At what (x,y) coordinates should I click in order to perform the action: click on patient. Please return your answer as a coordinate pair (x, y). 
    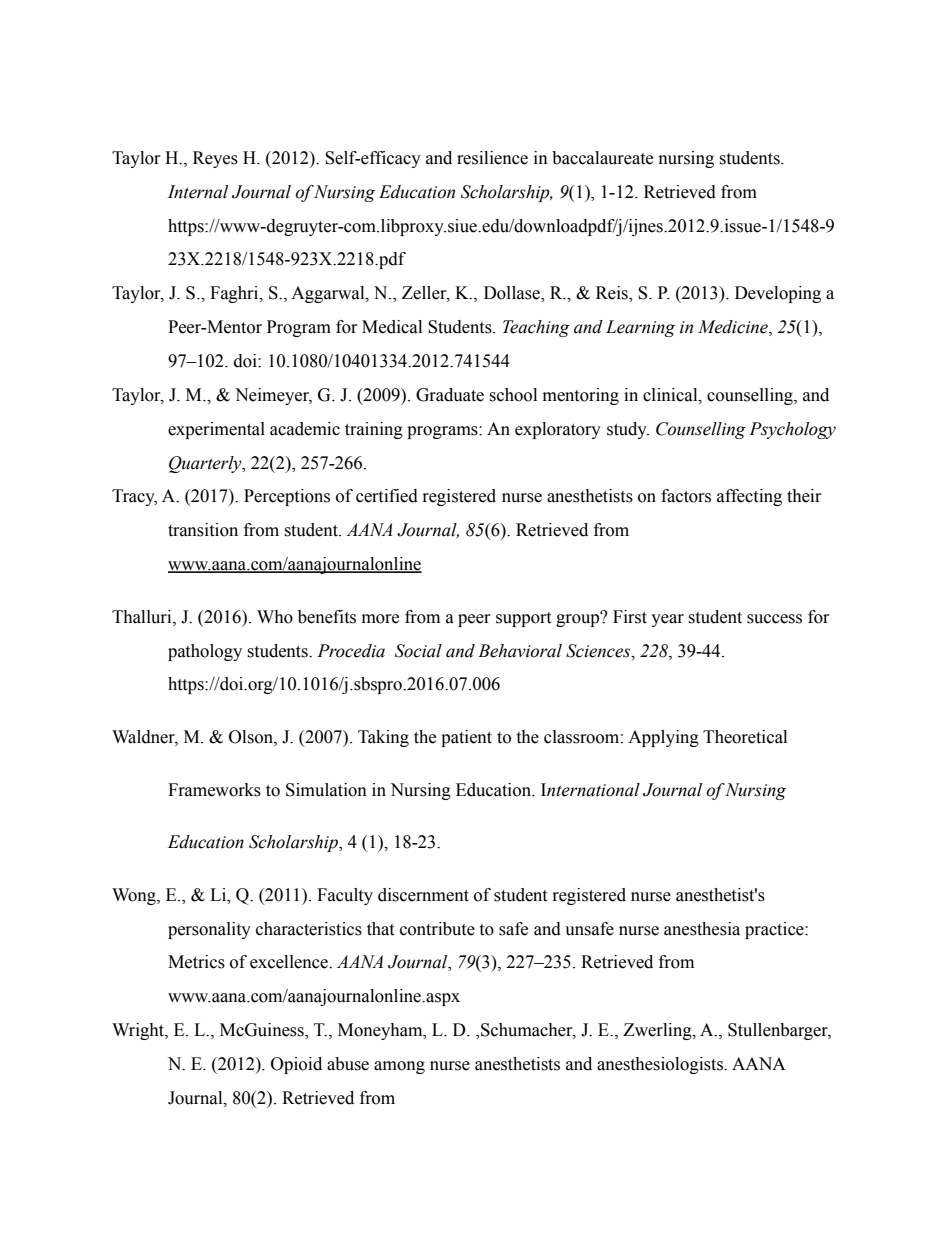
    Looking at the image, I should click on (466, 738).
